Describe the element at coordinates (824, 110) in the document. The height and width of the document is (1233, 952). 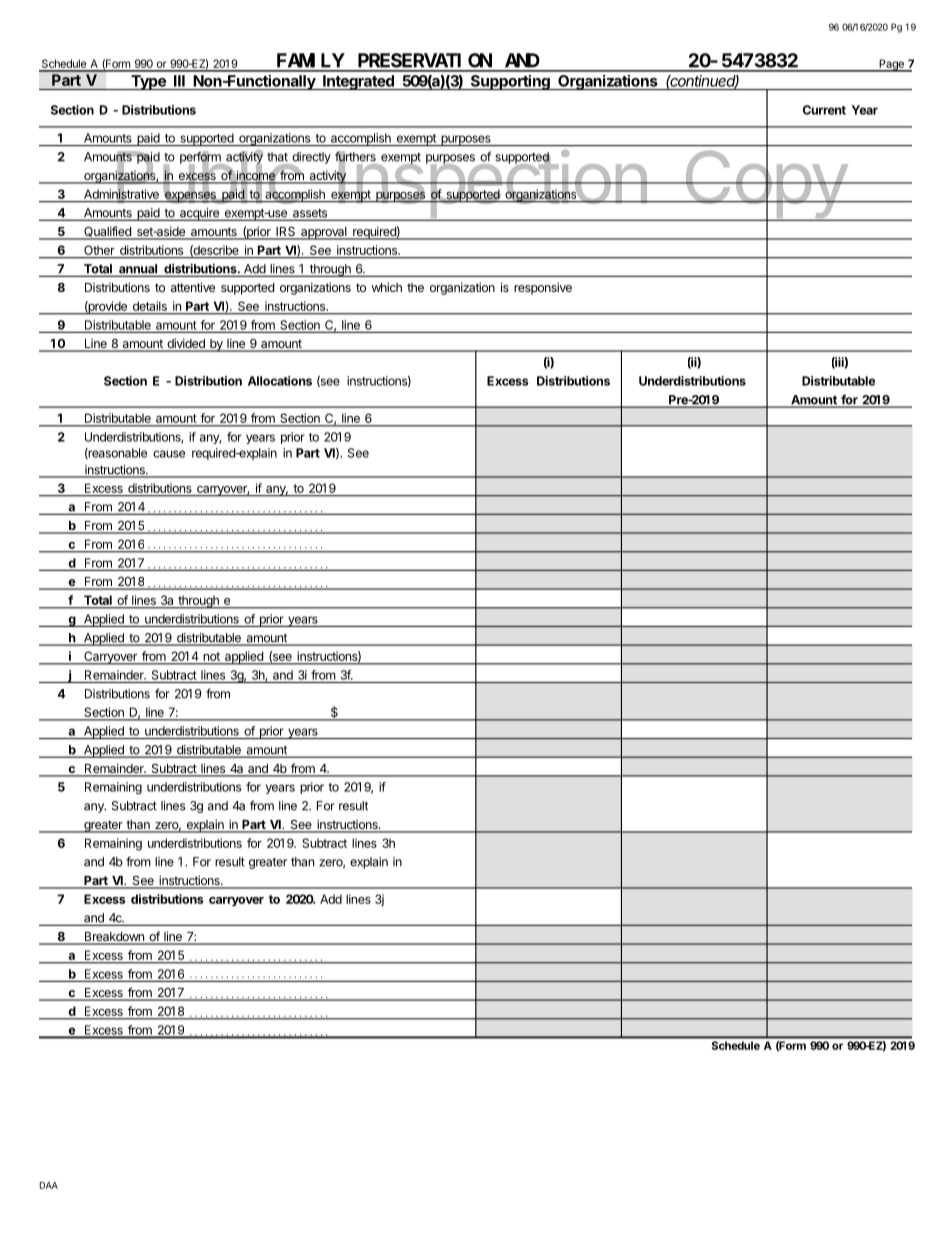
I see `Current` at that location.
